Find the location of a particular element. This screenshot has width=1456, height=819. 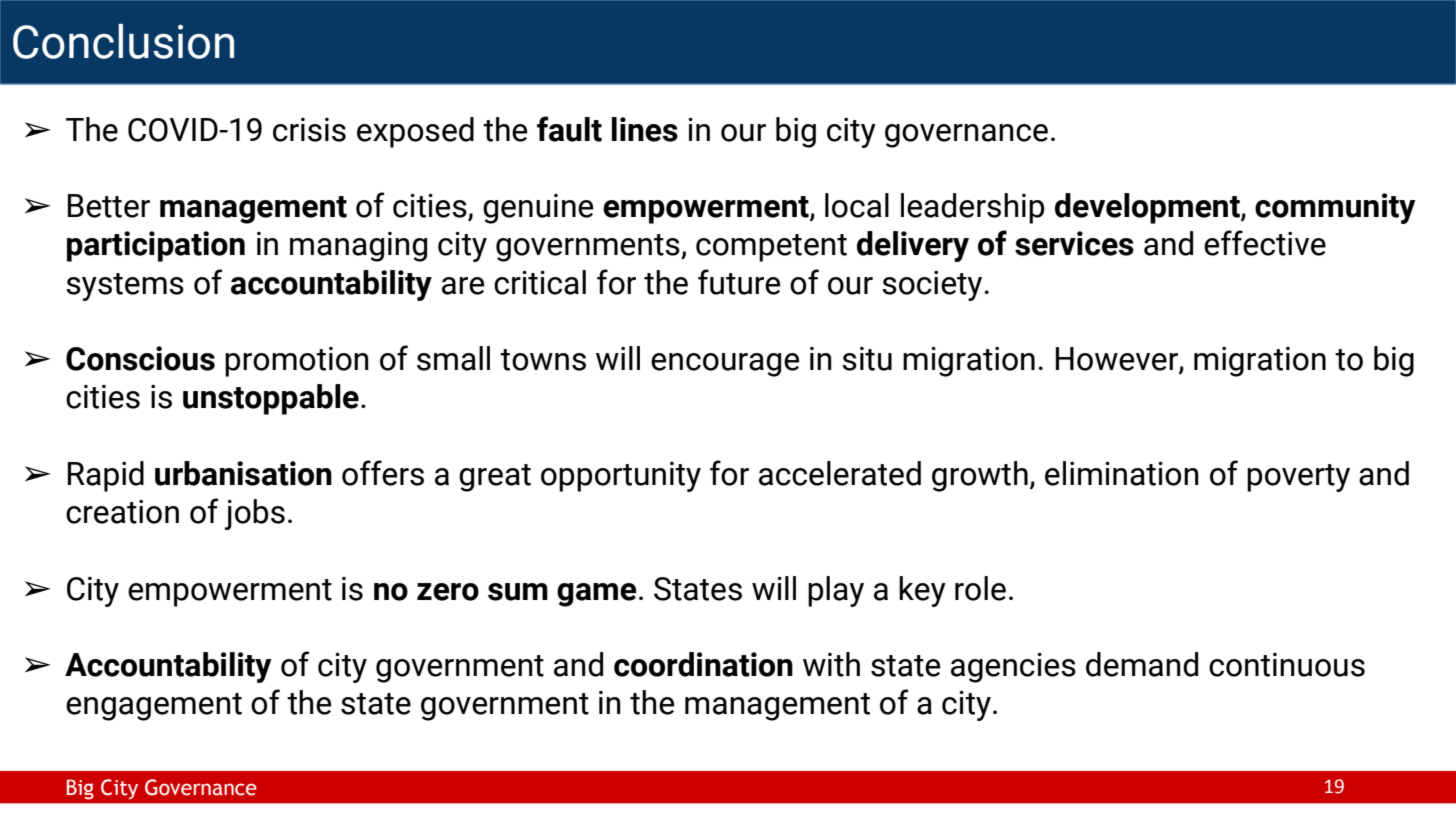

local is located at coordinates (857, 205).
